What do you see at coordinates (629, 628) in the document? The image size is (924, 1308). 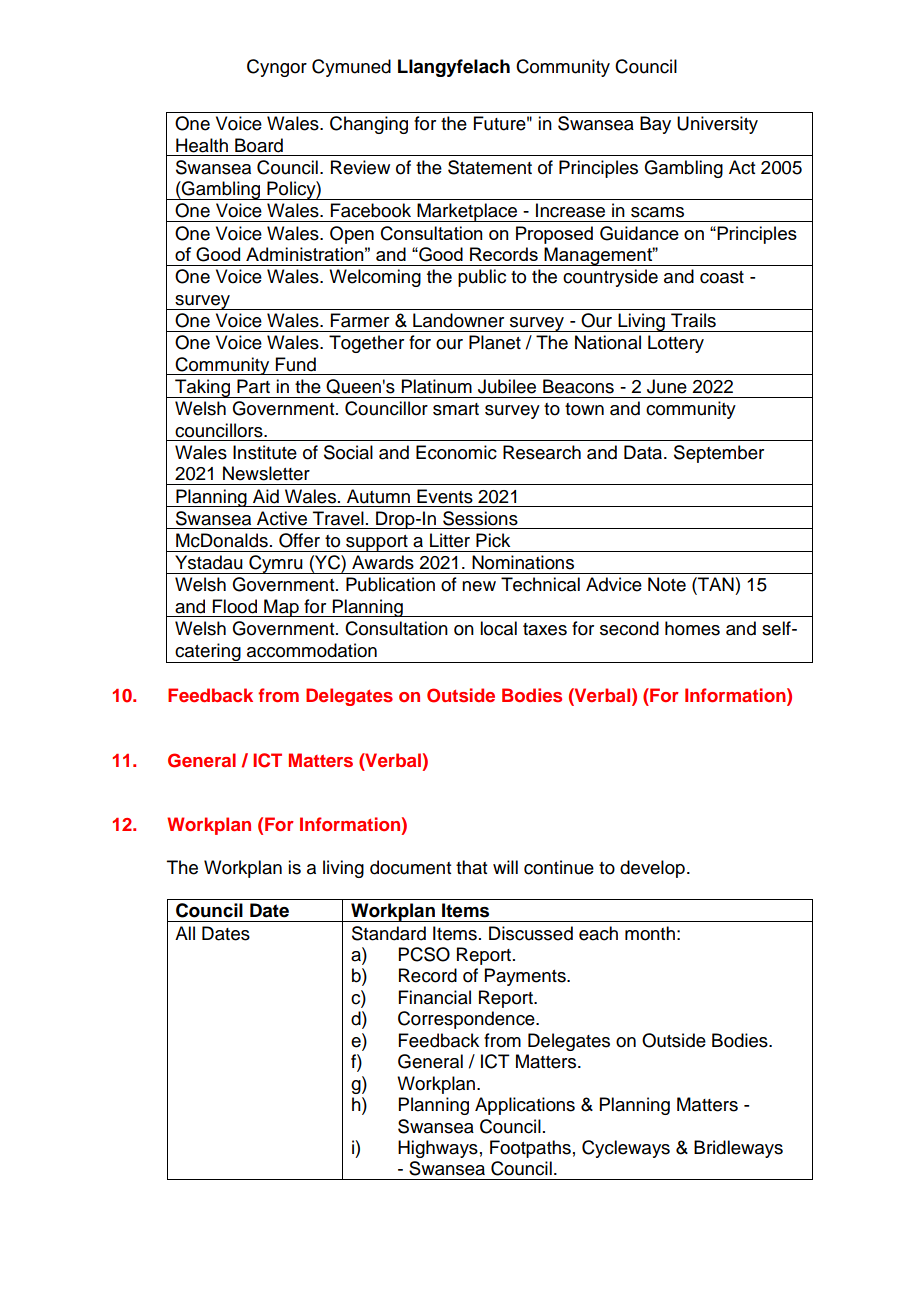 I see `second` at bounding box center [629, 628].
